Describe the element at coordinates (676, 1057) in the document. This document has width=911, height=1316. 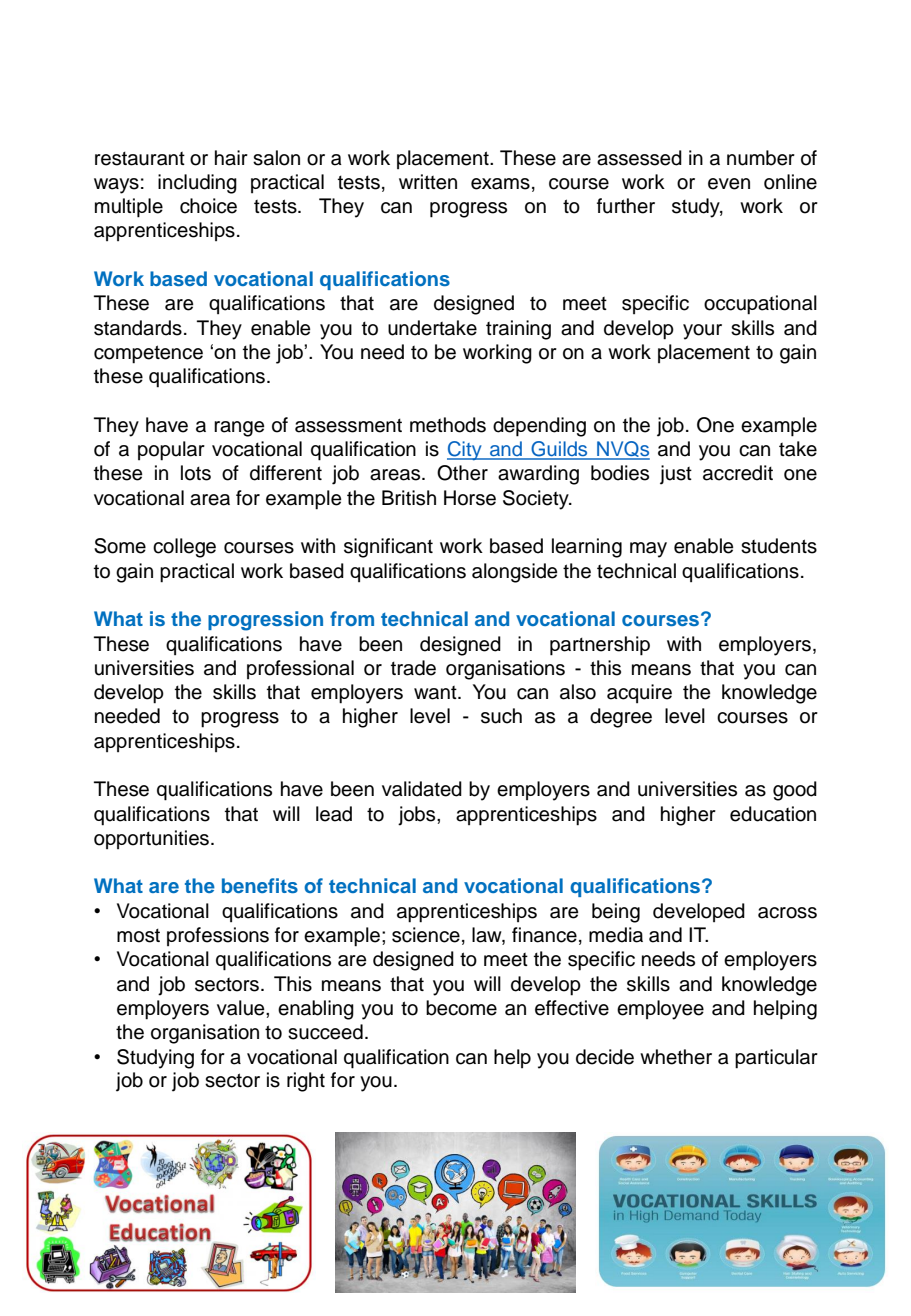
I see `whether` at that location.
